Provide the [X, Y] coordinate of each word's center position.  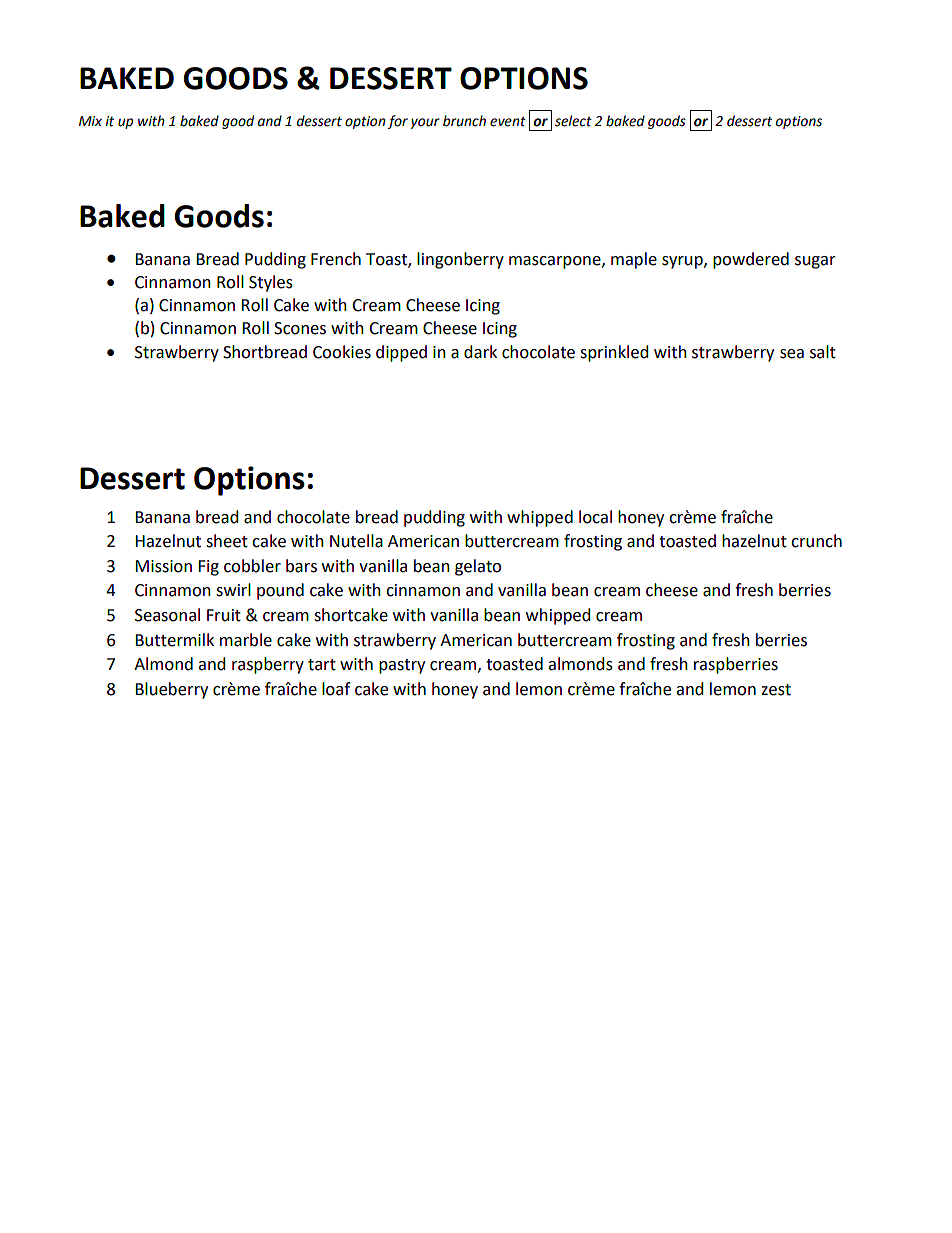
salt [823, 352]
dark [480, 352]
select [573, 121]
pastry [402, 666]
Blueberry [171, 690]
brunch [464, 121]
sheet [227, 541]
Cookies [342, 352]
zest [776, 690]
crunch [816, 541]
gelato [478, 567]
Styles [271, 283]
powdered [751, 260]
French [336, 259]
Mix [90, 121]
